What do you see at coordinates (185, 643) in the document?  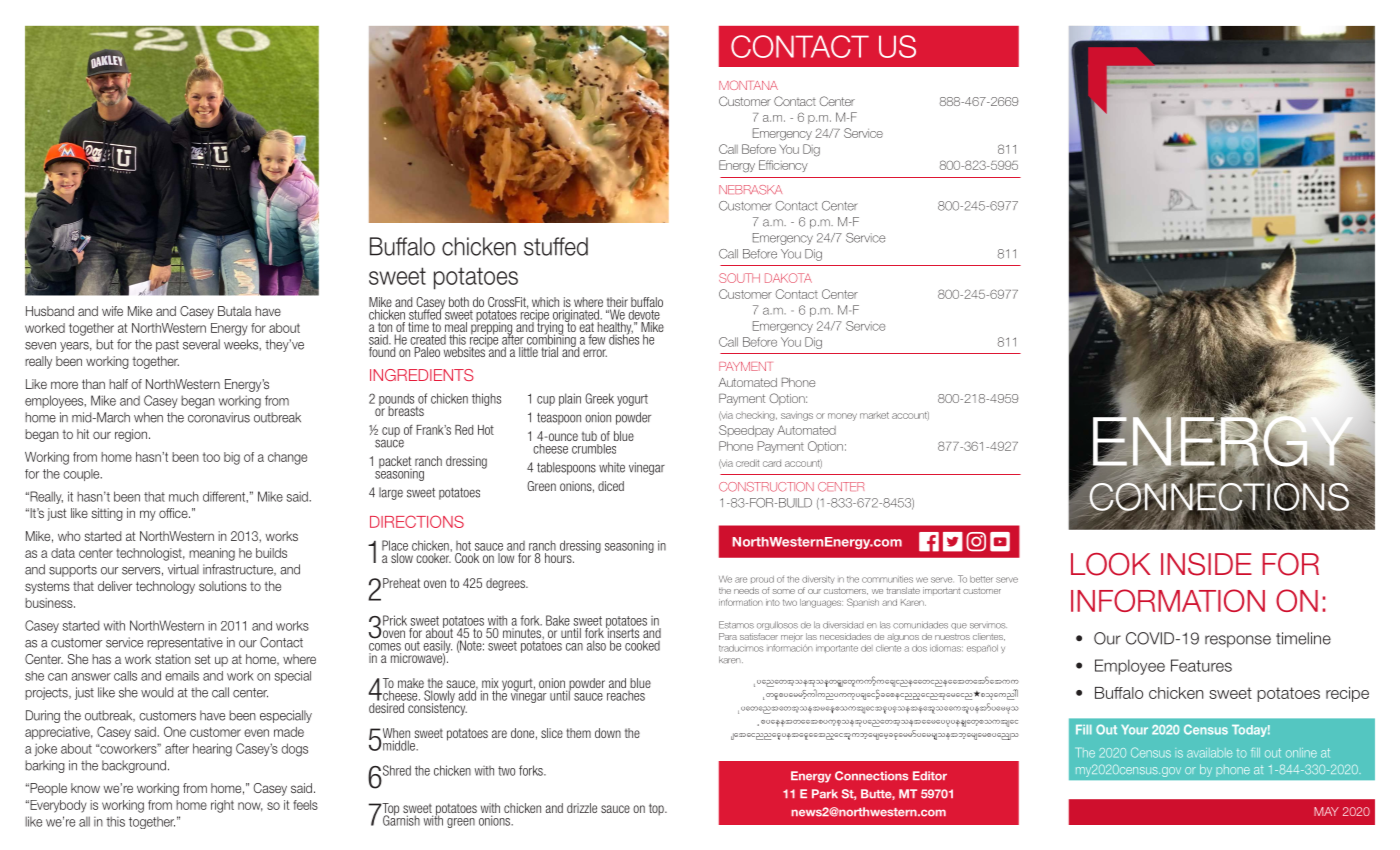 I see `representative` at bounding box center [185, 643].
